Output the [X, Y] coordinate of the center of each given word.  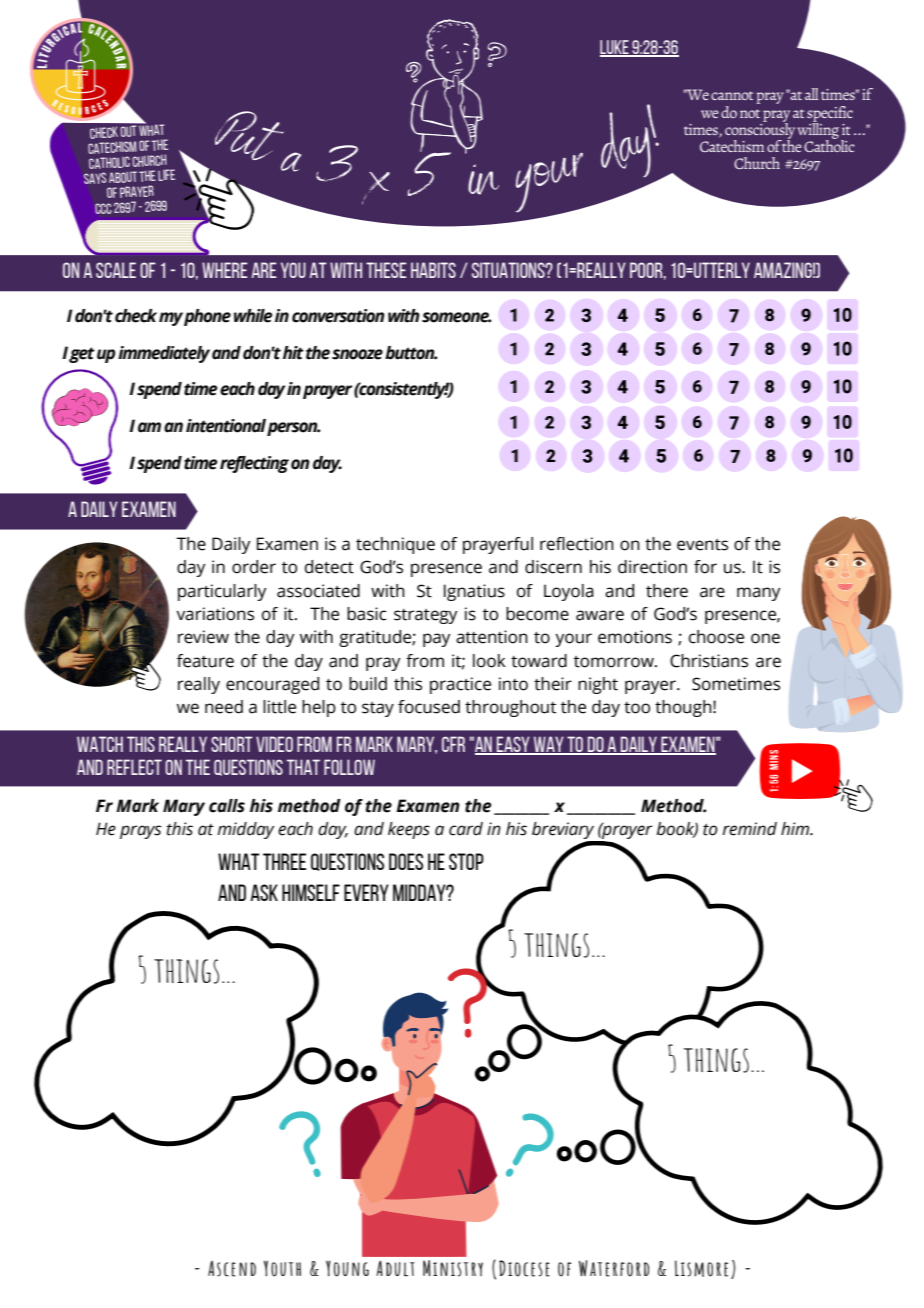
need [224, 707]
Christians [709, 661]
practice [460, 685]
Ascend [232, 1269]
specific [830, 115]
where [224, 270]
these [386, 270]
